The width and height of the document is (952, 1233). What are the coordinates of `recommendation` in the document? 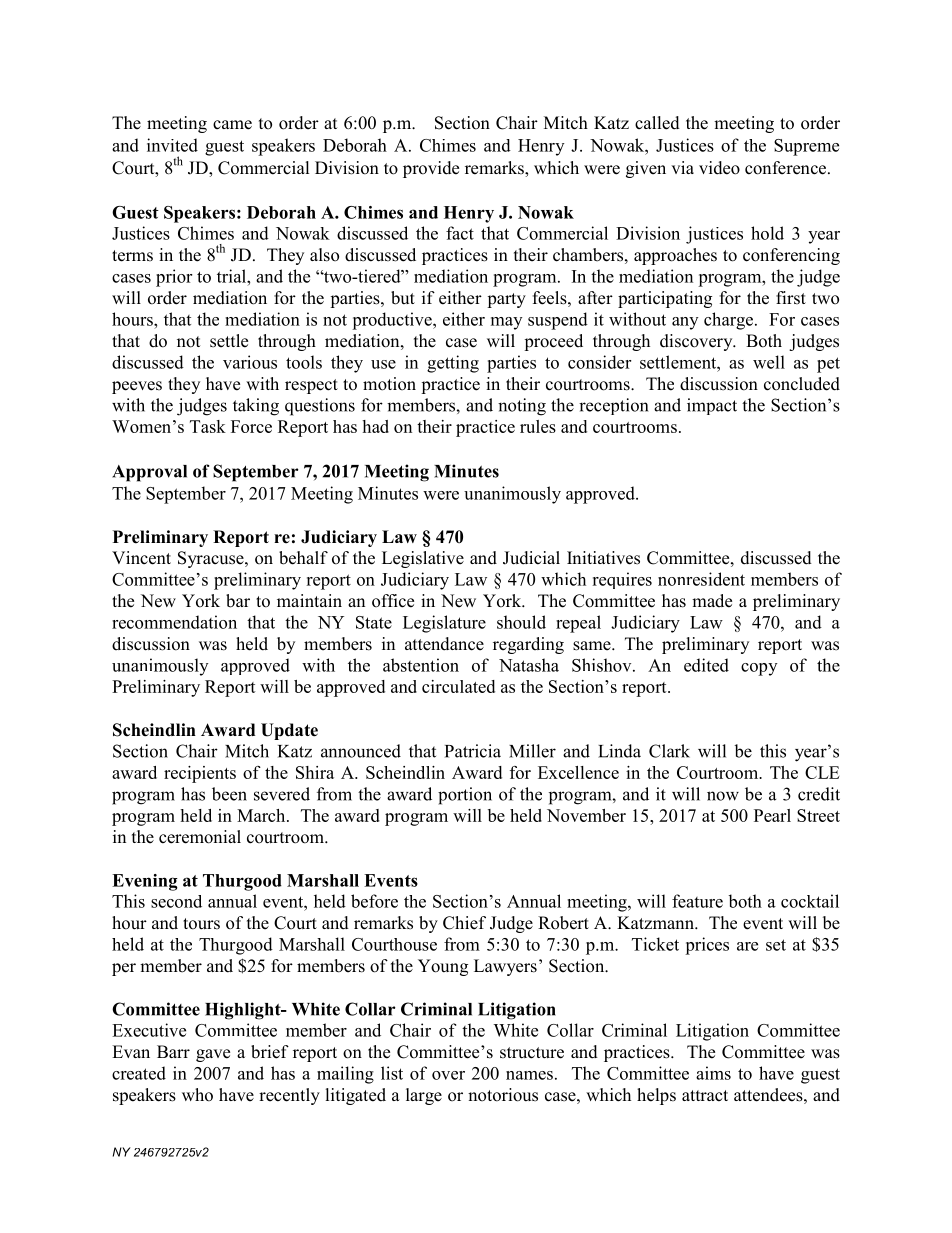 It's located at (174, 622).
